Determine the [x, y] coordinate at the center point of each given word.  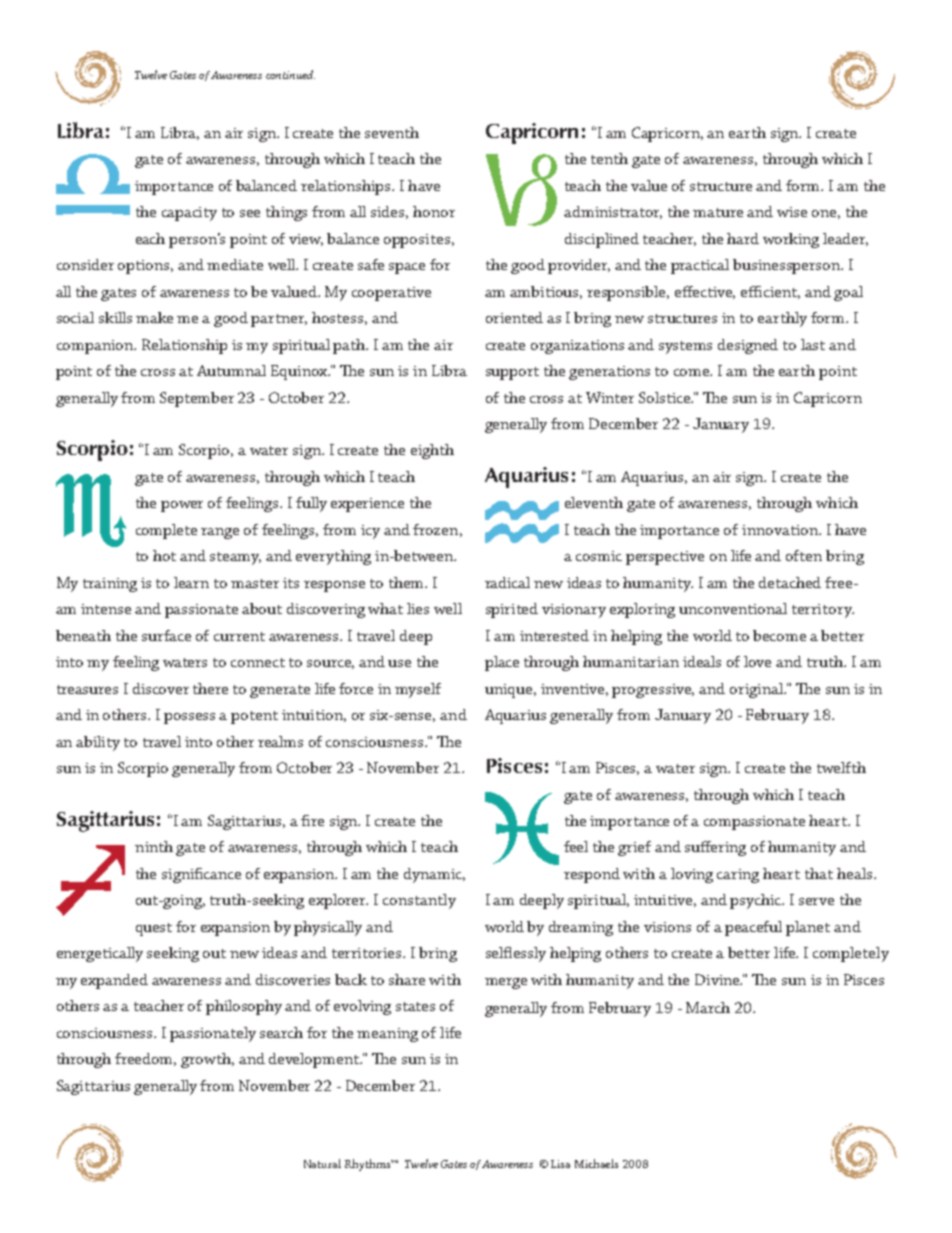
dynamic [434, 875]
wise [792, 212]
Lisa [560, 1164]
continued [290, 74]
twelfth [841, 767]
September [197, 399]
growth [207, 1060]
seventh [392, 132]
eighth [432, 451]
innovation [781, 530]
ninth [154, 846]
